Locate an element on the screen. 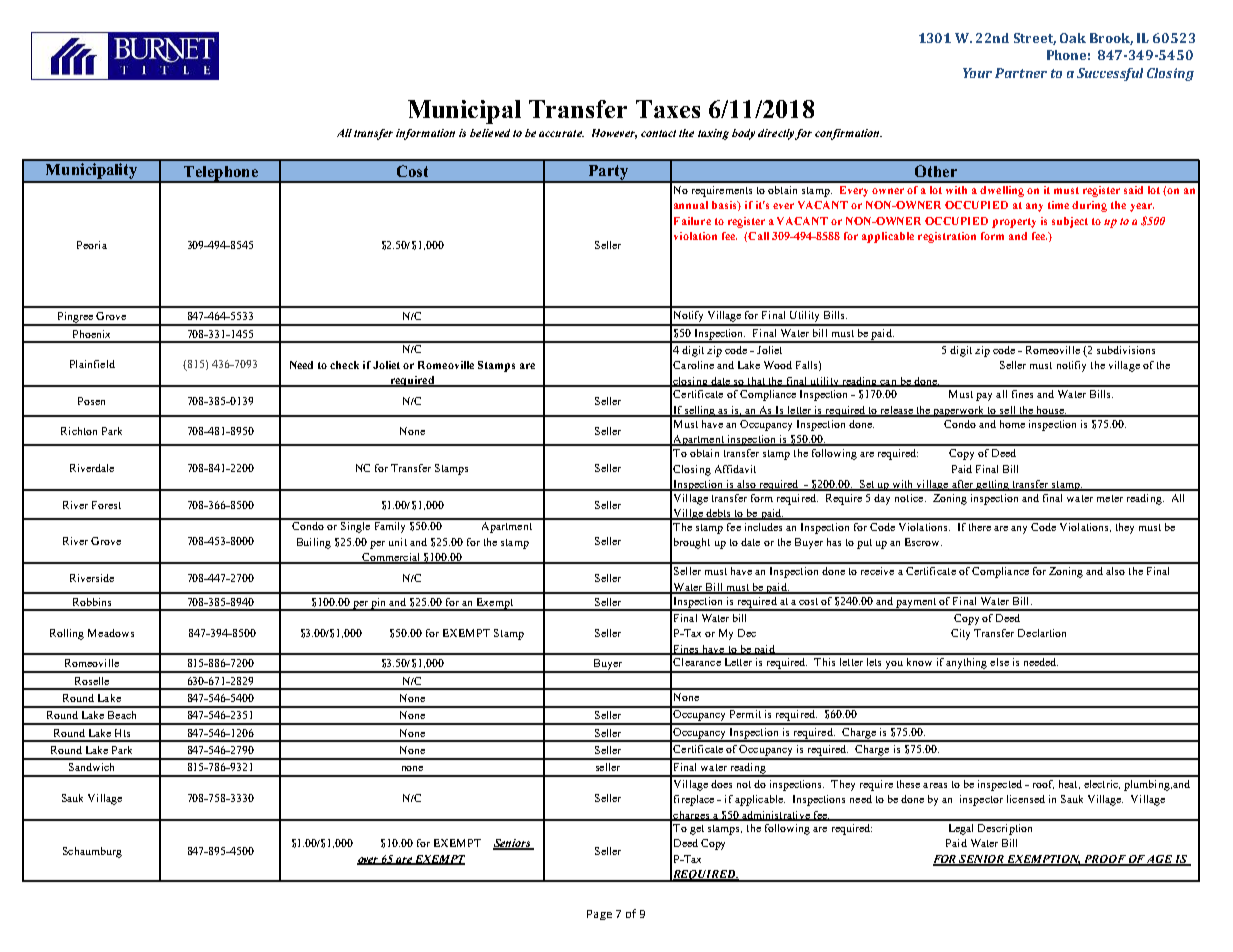 The height and width of the screenshot is (952, 1233). believed is located at coordinates (490, 133).
